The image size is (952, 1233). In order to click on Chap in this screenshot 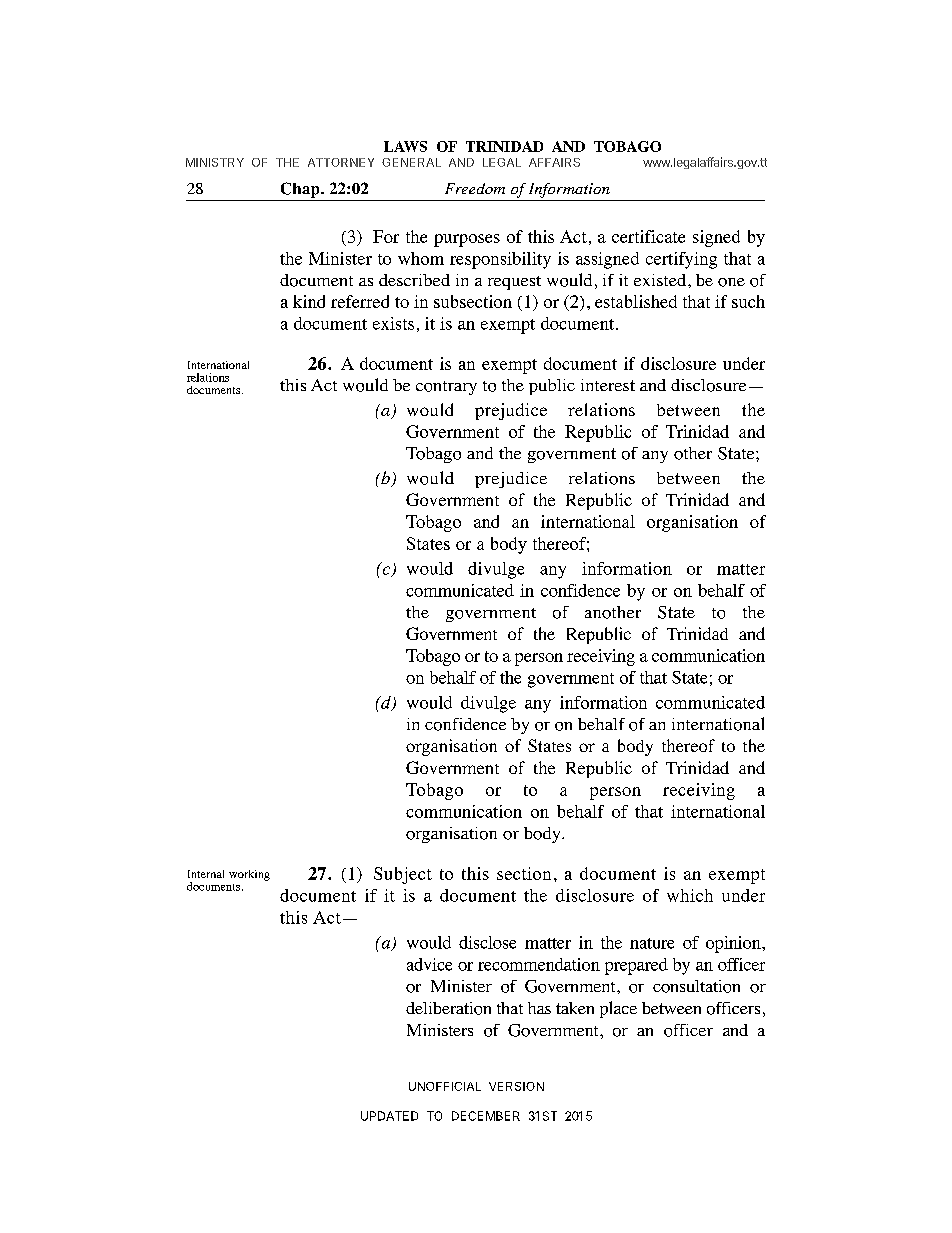, I will do `click(301, 190)`.
